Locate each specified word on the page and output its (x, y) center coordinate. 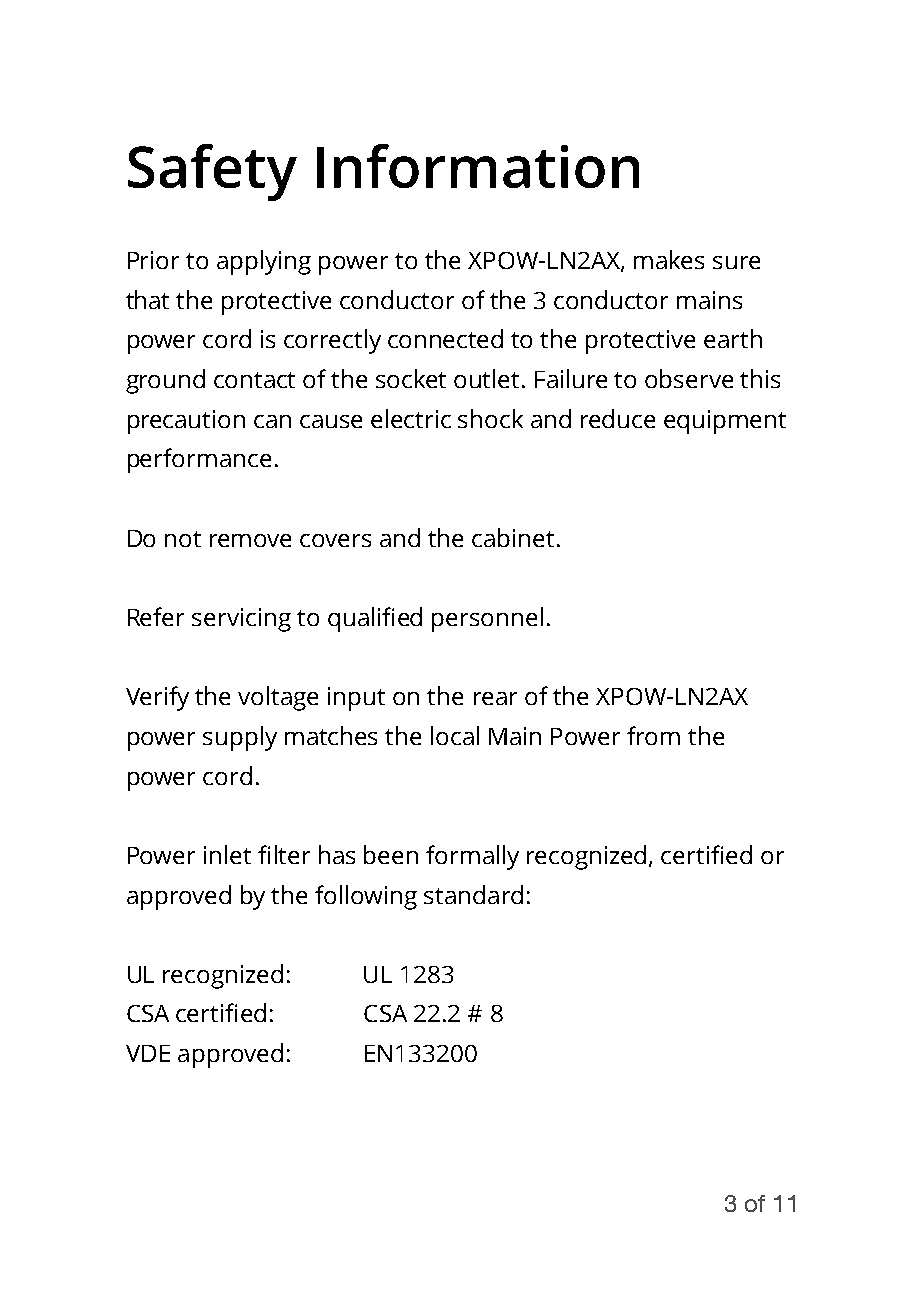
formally (472, 857)
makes (669, 259)
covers (335, 540)
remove (250, 540)
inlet (227, 854)
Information (478, 166)
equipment (725, 422)
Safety (212, 172)
